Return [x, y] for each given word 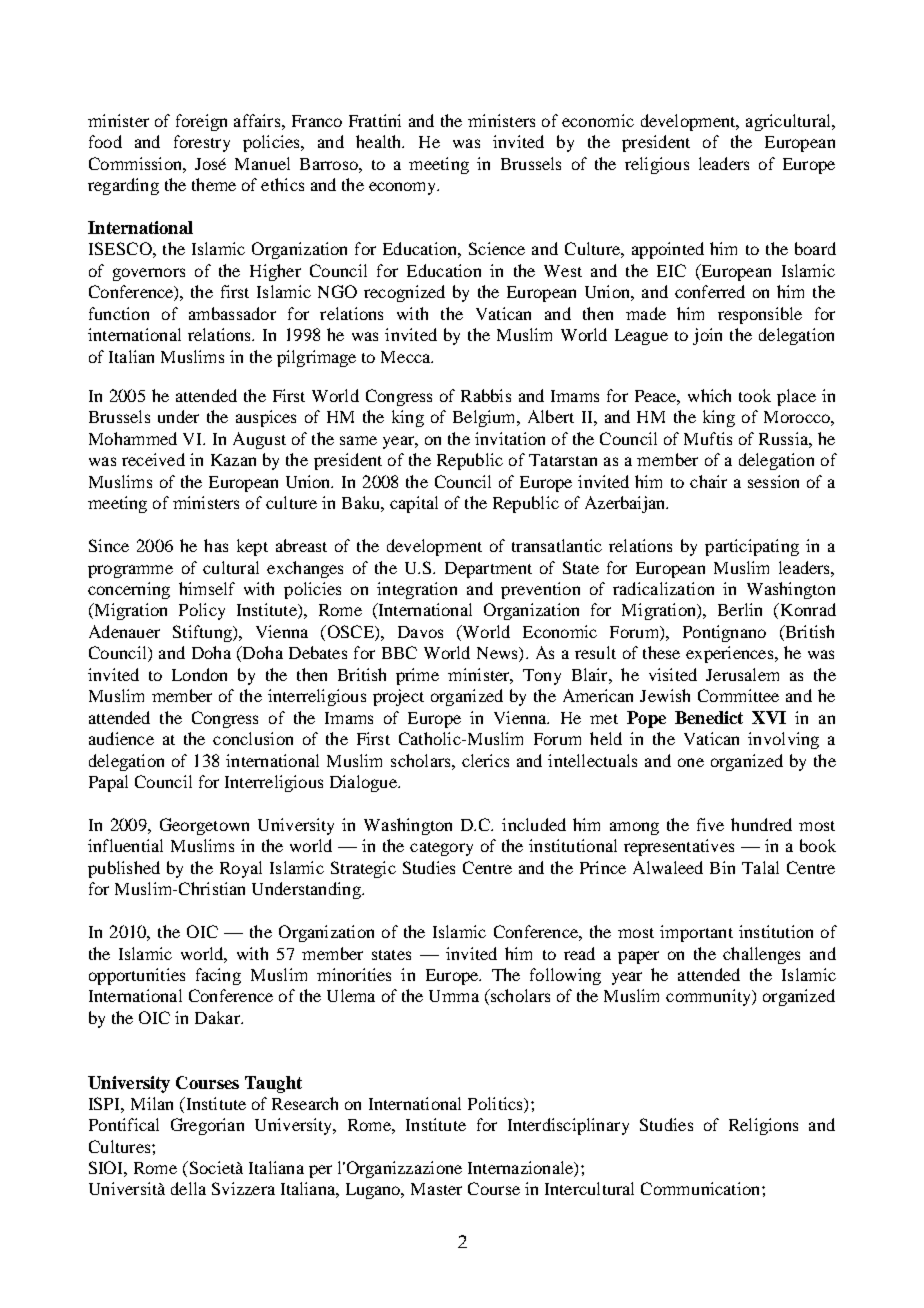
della [188, 1188]
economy [404, 188]
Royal [241, 869]
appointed [668, 250]
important [696, 933]
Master [436, 1189]
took [755, 395]
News [498, 654]
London [199, 674]
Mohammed [133, 438]
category [441, 849]
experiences [731, 654]
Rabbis [486, 395]
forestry [202, 143]
